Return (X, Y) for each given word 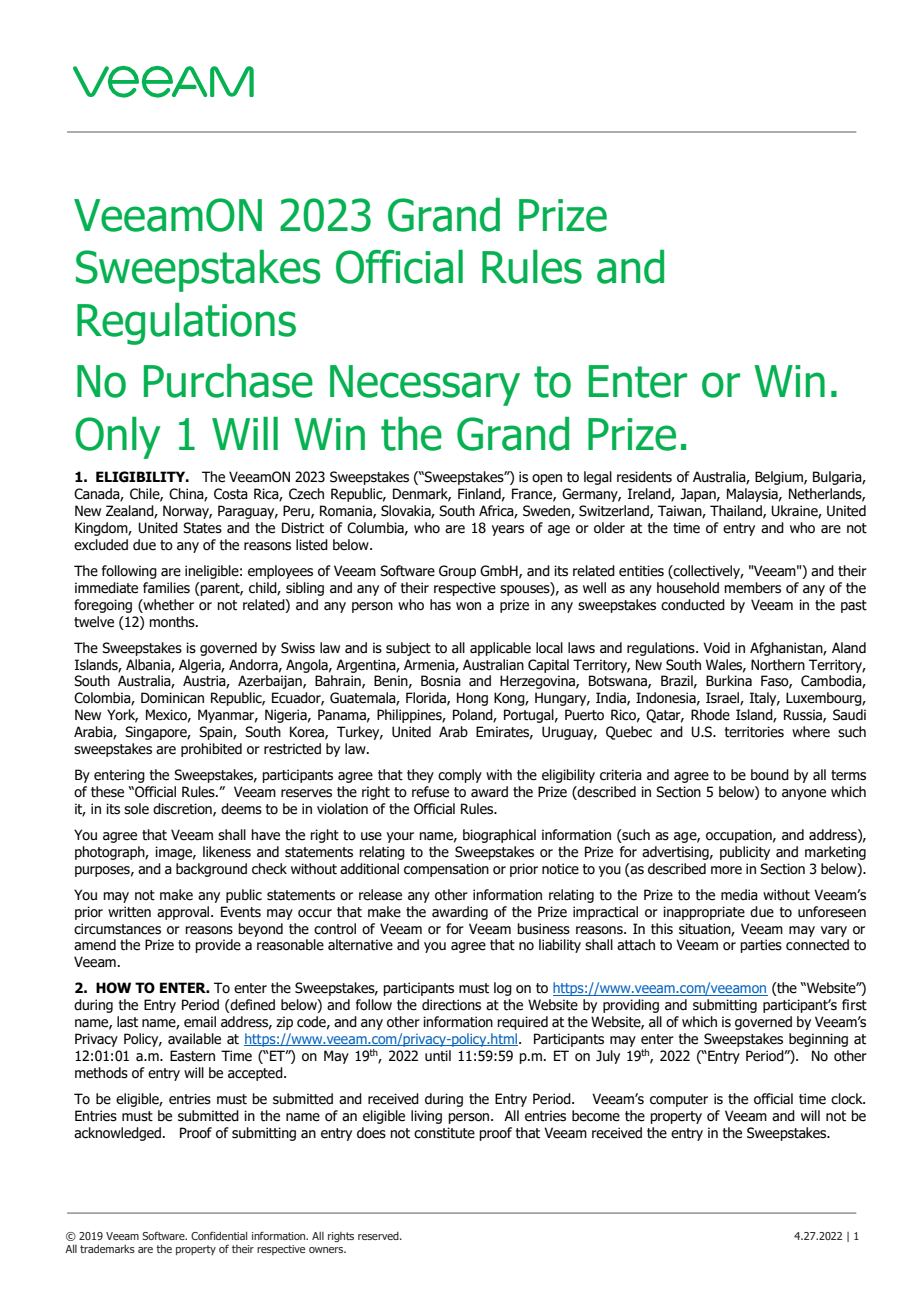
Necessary (425, 385)
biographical (499, 836)
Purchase (228, 381)
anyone (804, 794)
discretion (183, 809)
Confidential (219, 1235)
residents (644, 477)
